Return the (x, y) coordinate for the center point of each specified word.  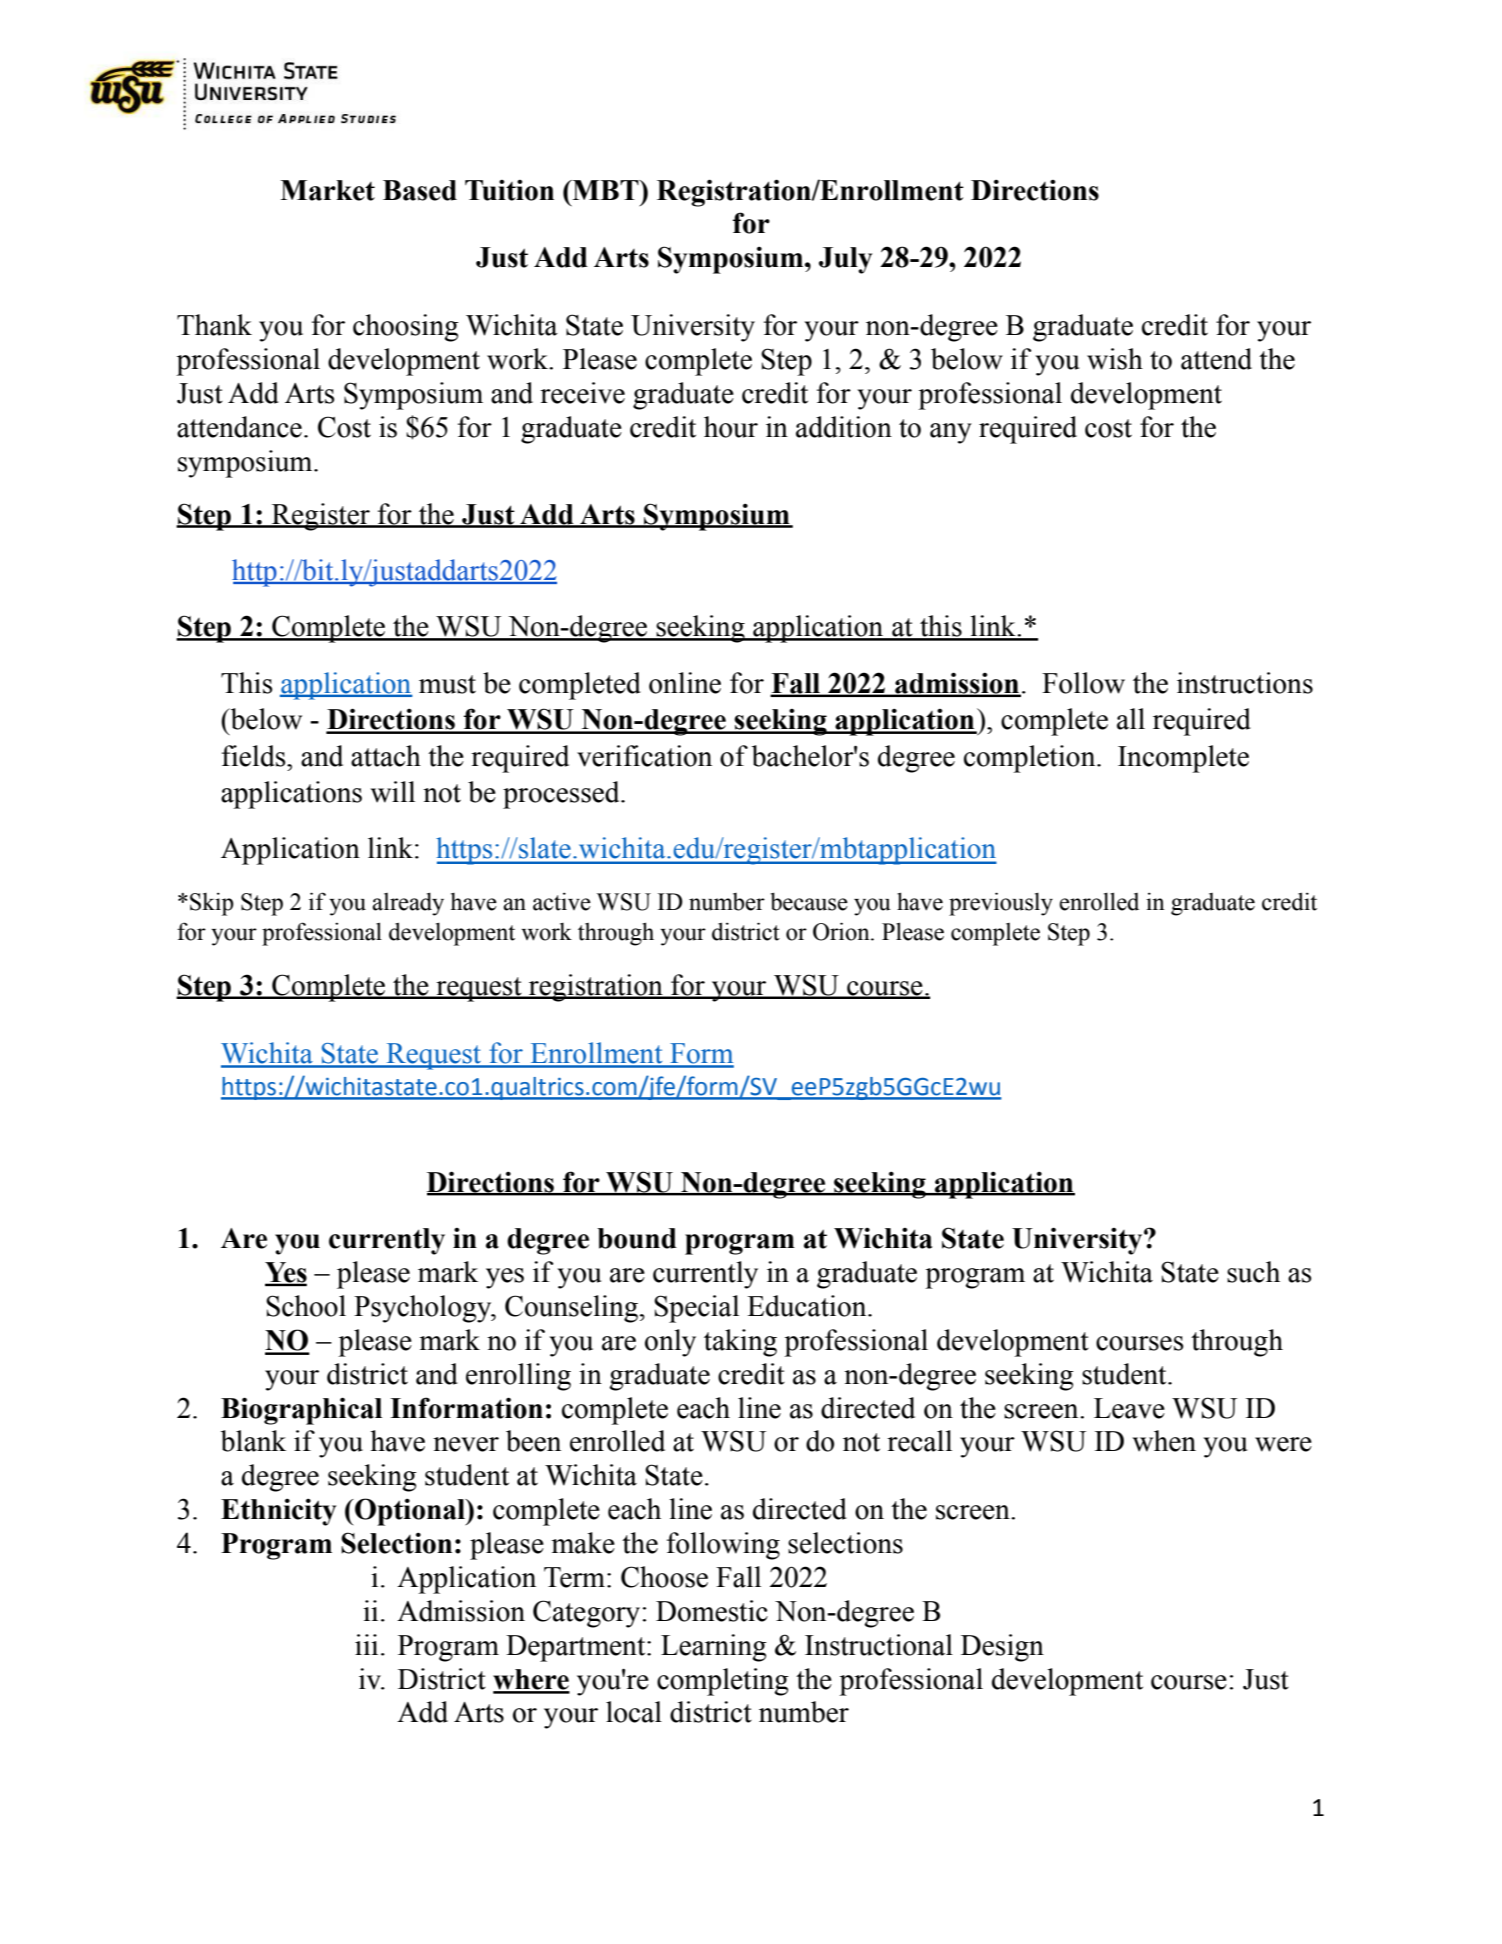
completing (723, 1682)
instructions (1245, 683)
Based (420, 190)
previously (1001, 904)
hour (731, 427)
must (447, 684)
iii (366, 1644)
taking (740, 1343)
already (408, 904)
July (845, 260)
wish (1115, 359)
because (809, 901)
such (1253, 1272)
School (306, 1306)
